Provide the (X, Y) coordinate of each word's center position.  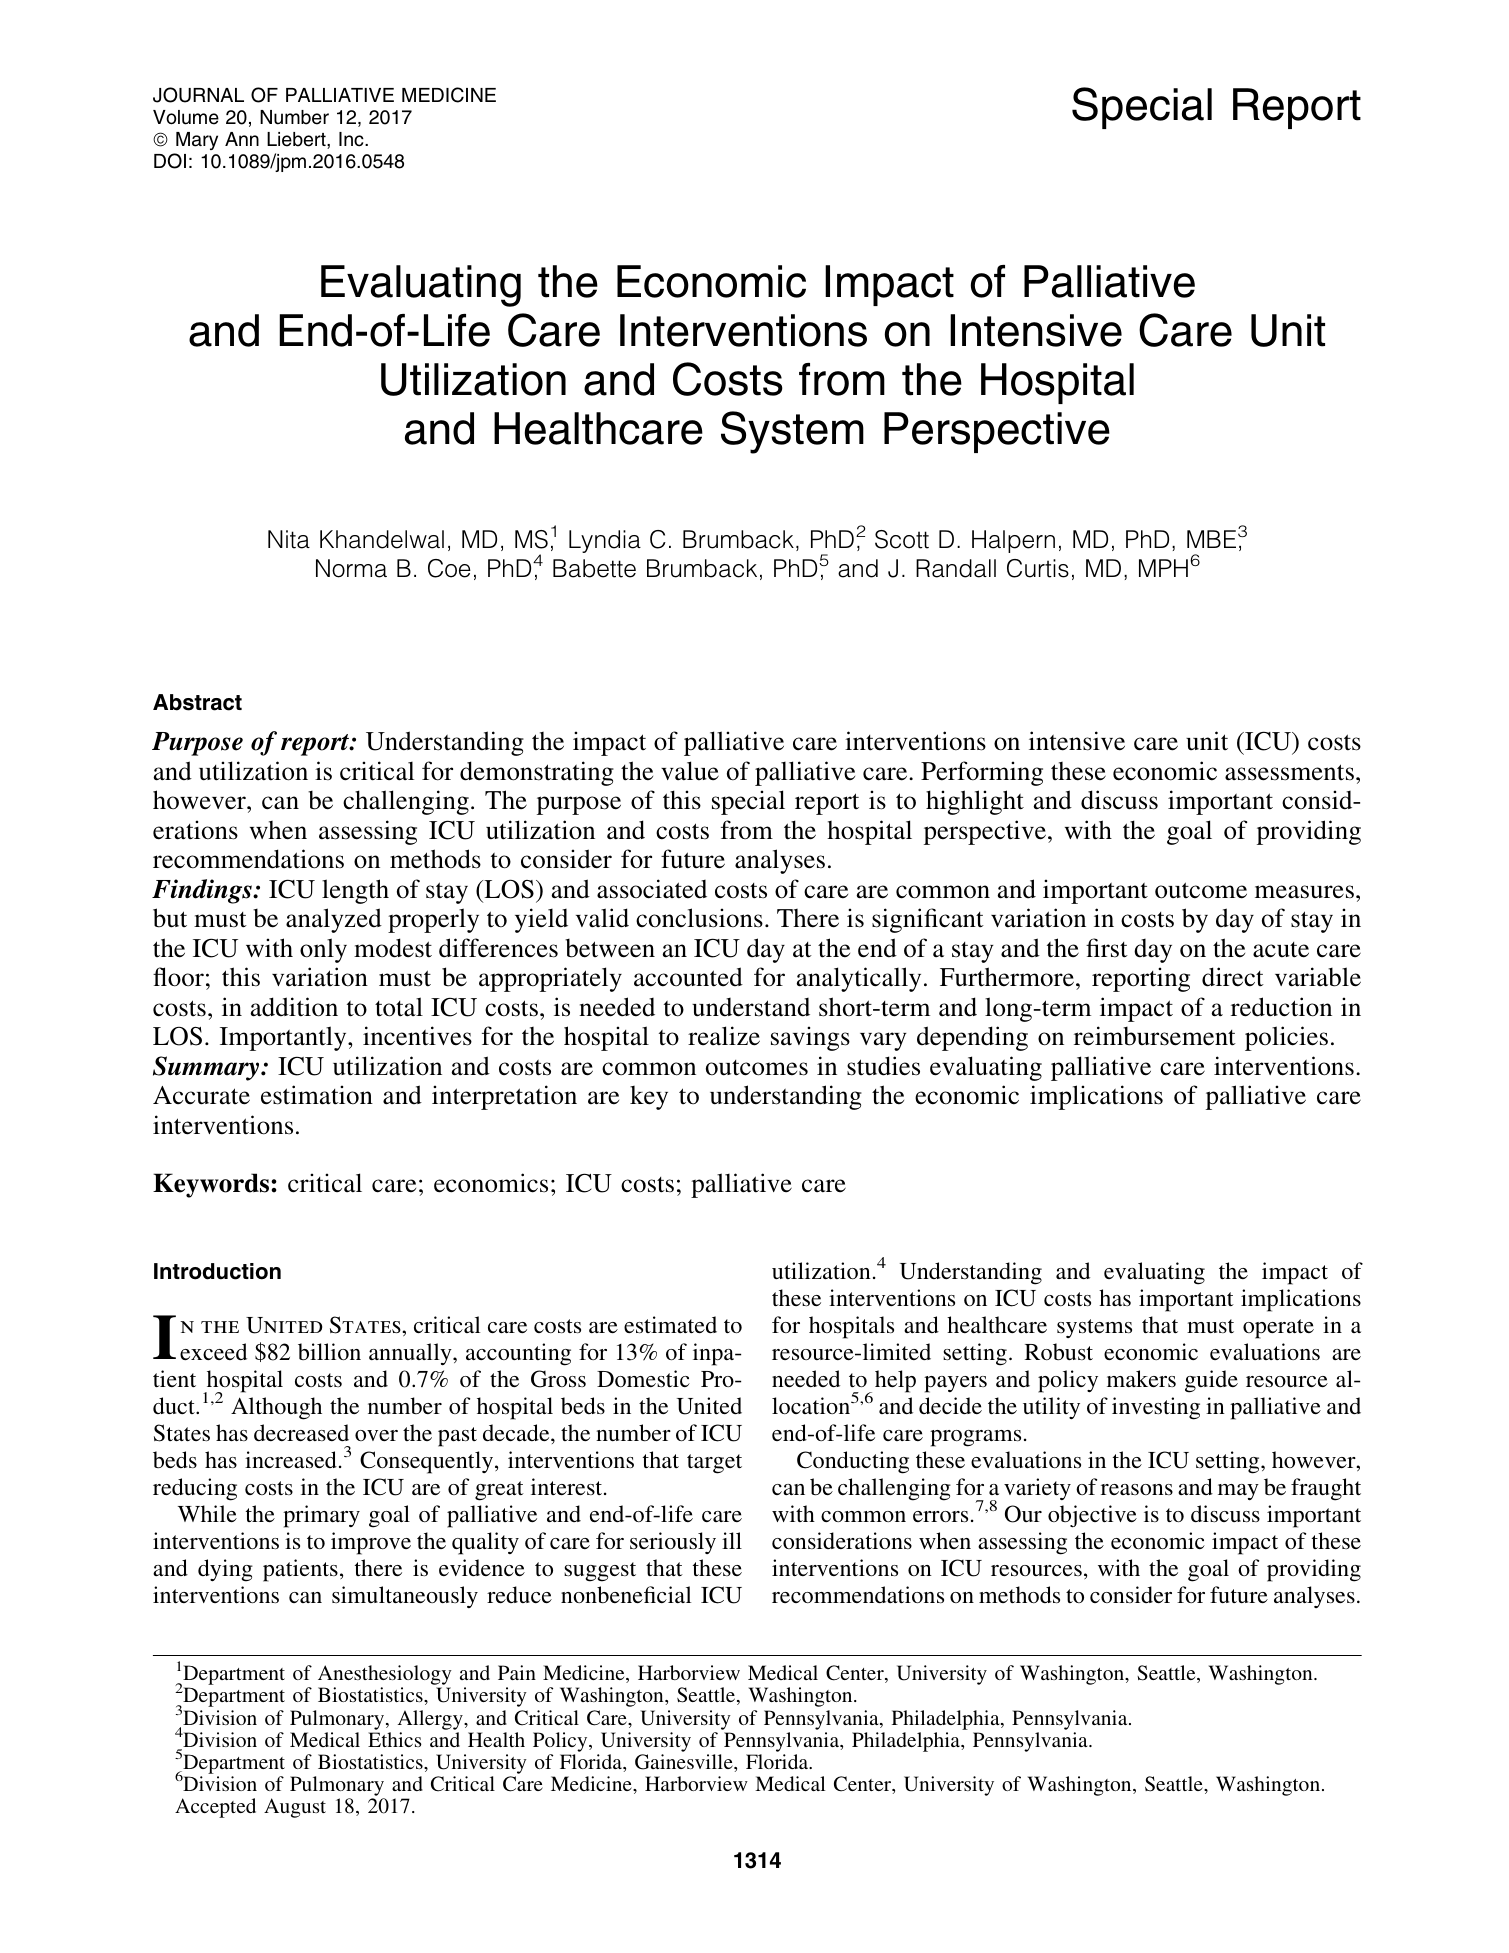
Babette (594, 568)
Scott (902, 539)
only (323, 950)
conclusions (699, 918)
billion (329, 1351)
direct (1233, 977)
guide (1211, 1381)
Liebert (297, 140)
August (295, 1808)
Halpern (1013, 541)
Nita (289, 539)
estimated (670, 1324)
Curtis (1038, 568)
